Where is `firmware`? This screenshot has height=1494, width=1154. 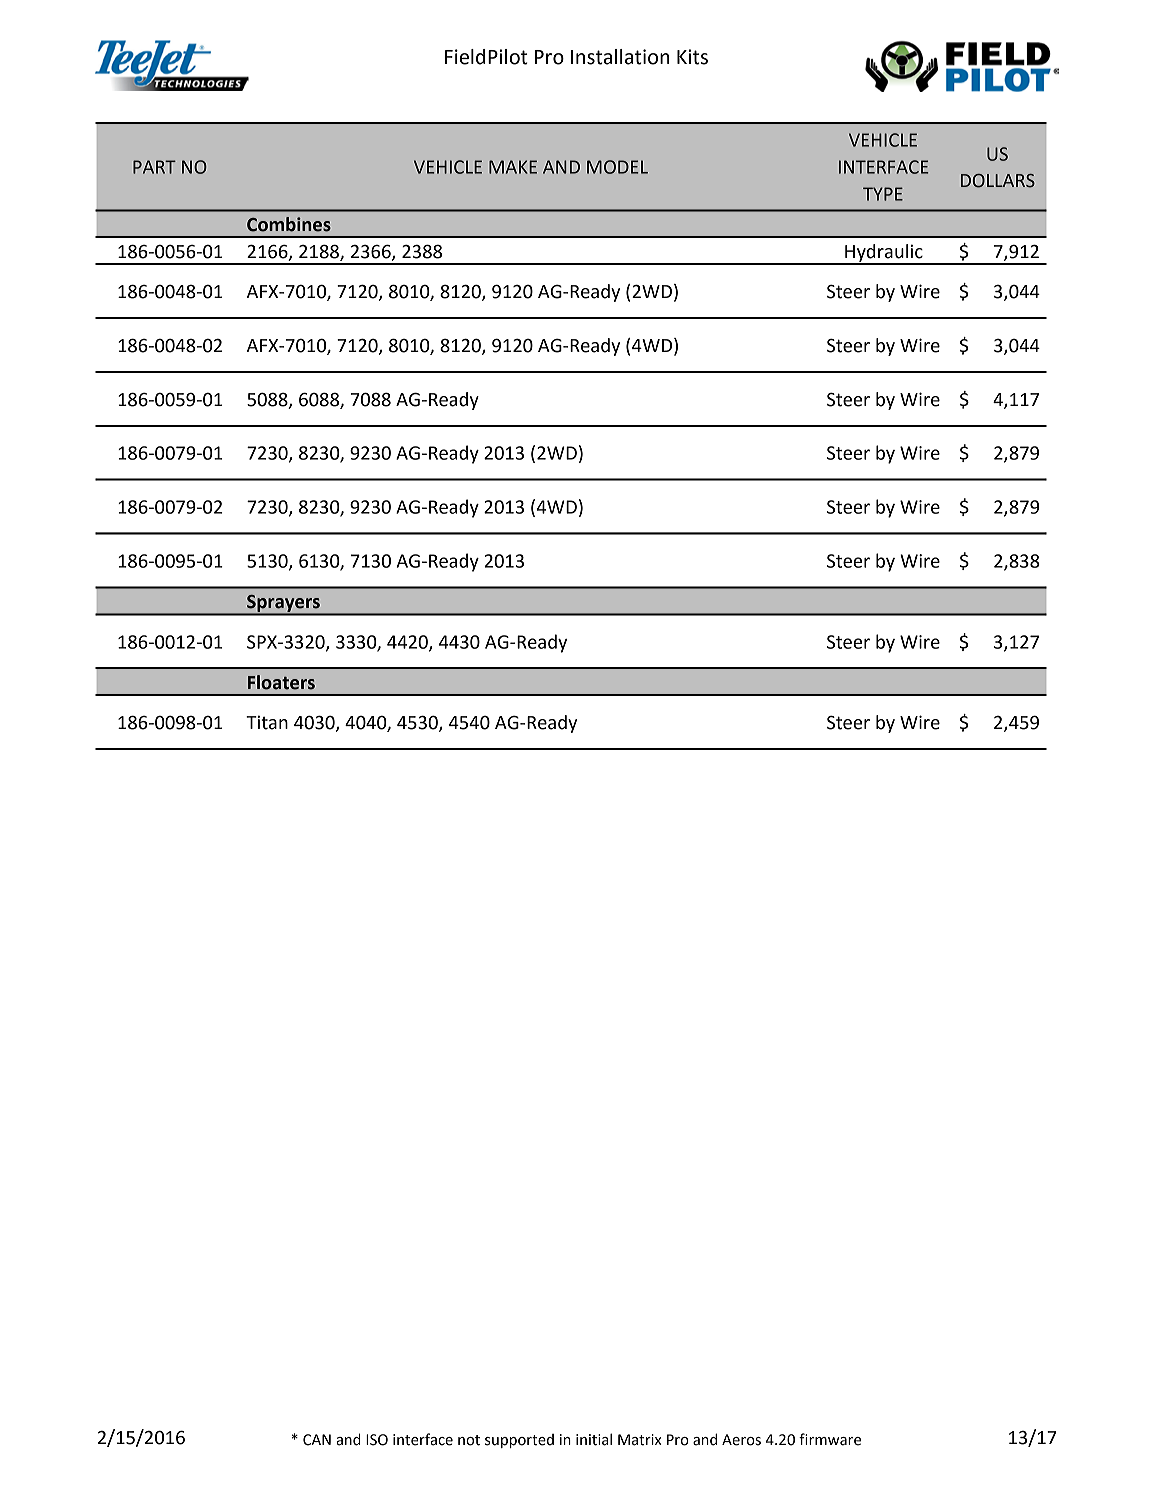 firmware is located at coordinates (830, 1439).
